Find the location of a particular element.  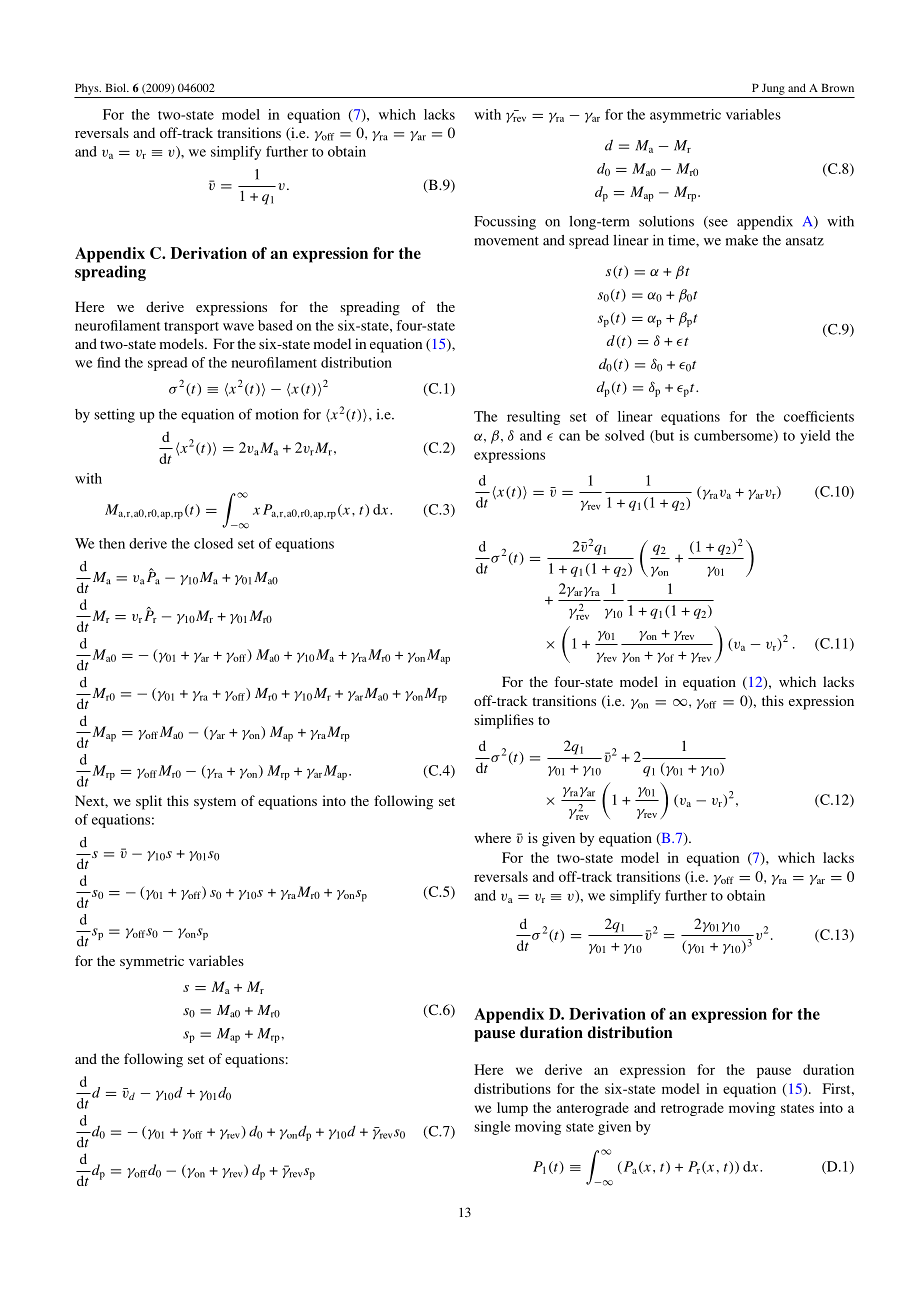

single is located at coordinates (492, 1128).
